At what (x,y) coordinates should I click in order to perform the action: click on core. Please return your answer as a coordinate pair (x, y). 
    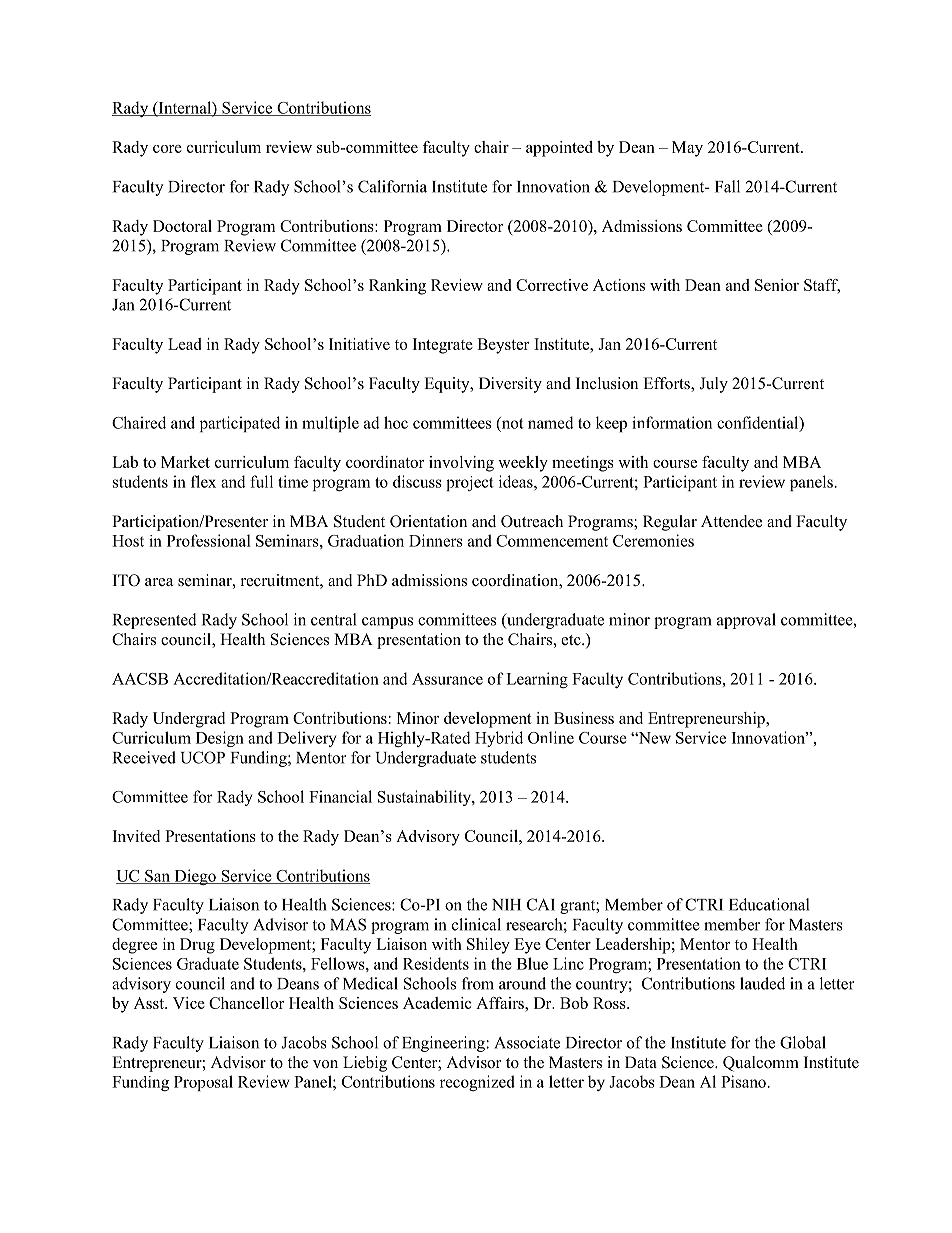
    Looking at the image, I should click on (167, 149).
